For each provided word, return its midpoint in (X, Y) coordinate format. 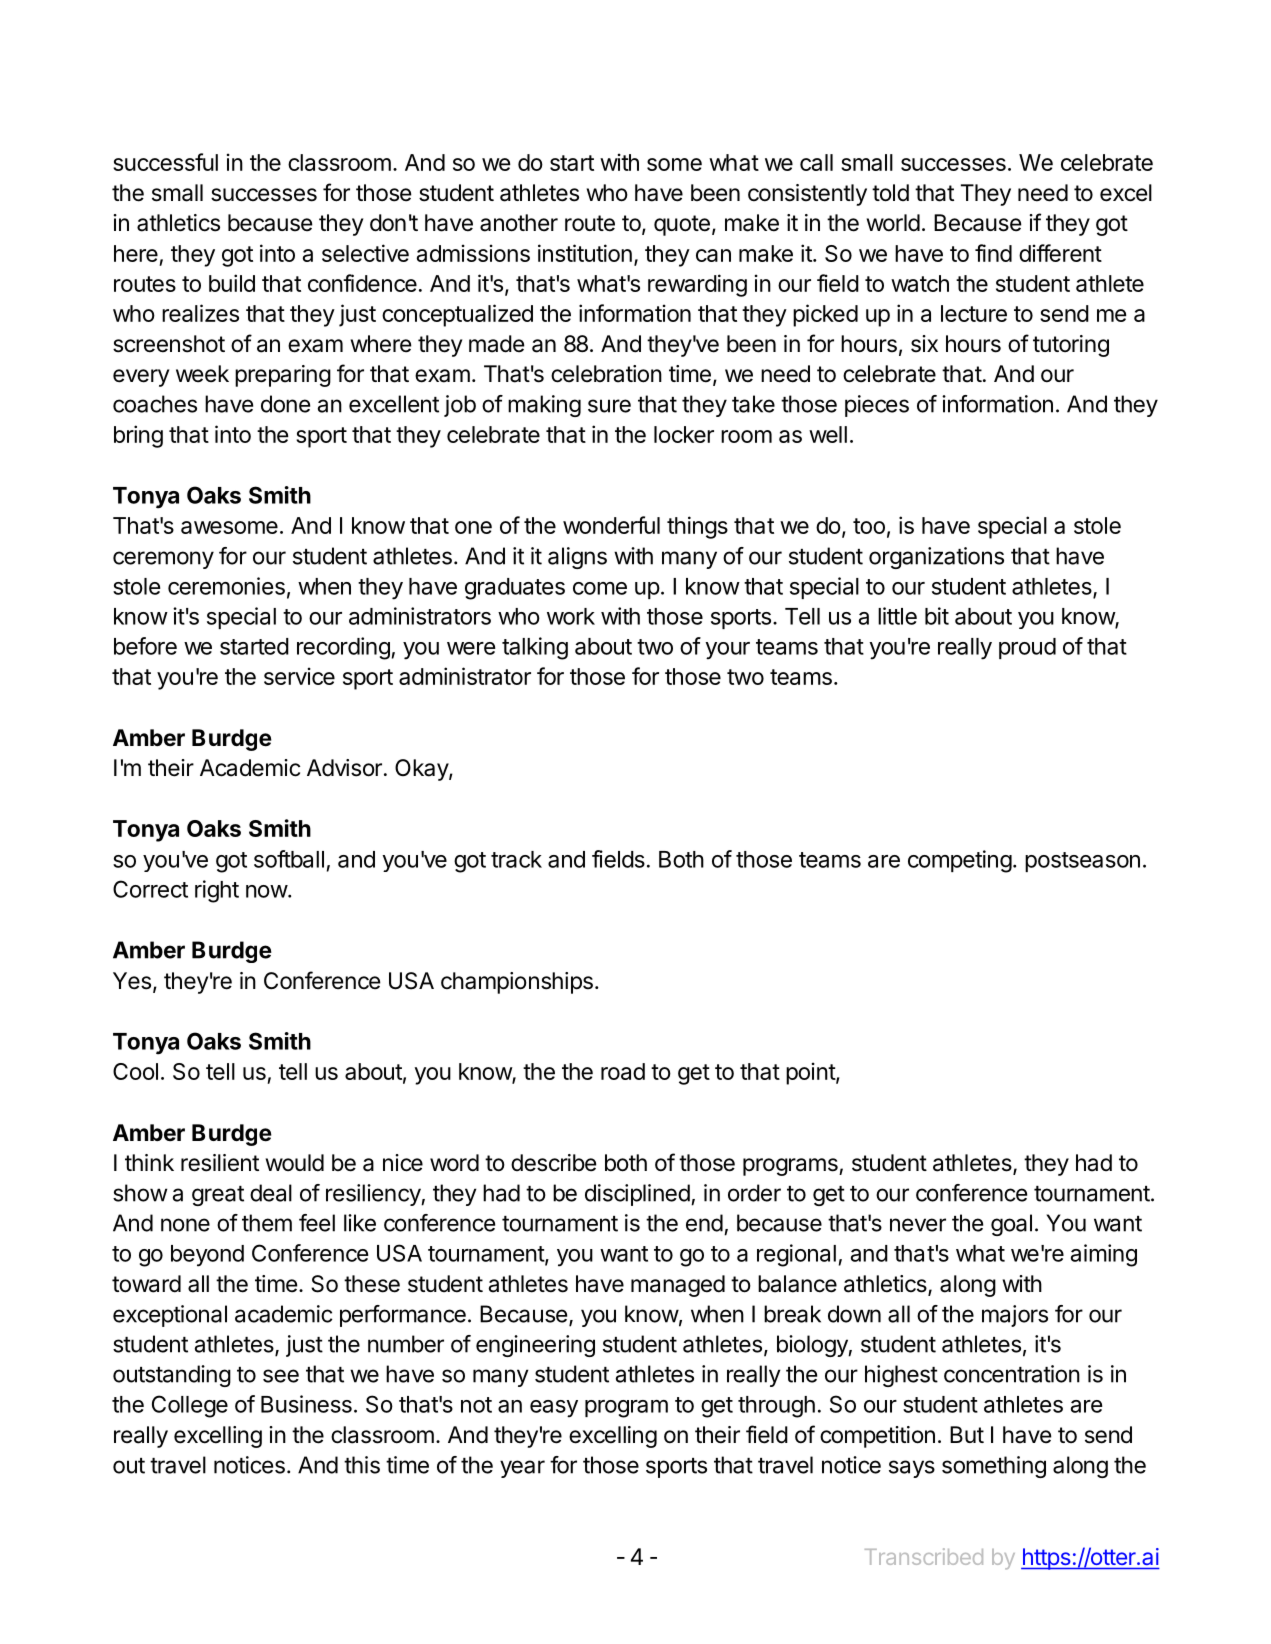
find (993, 253)
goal (1011, 1225)
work (571, 616)
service (299, 676)
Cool (135, 1071)
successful (165, 162)
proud (1027, 648)
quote (682, 225)
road (623, 1071)
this (362, 1465)
